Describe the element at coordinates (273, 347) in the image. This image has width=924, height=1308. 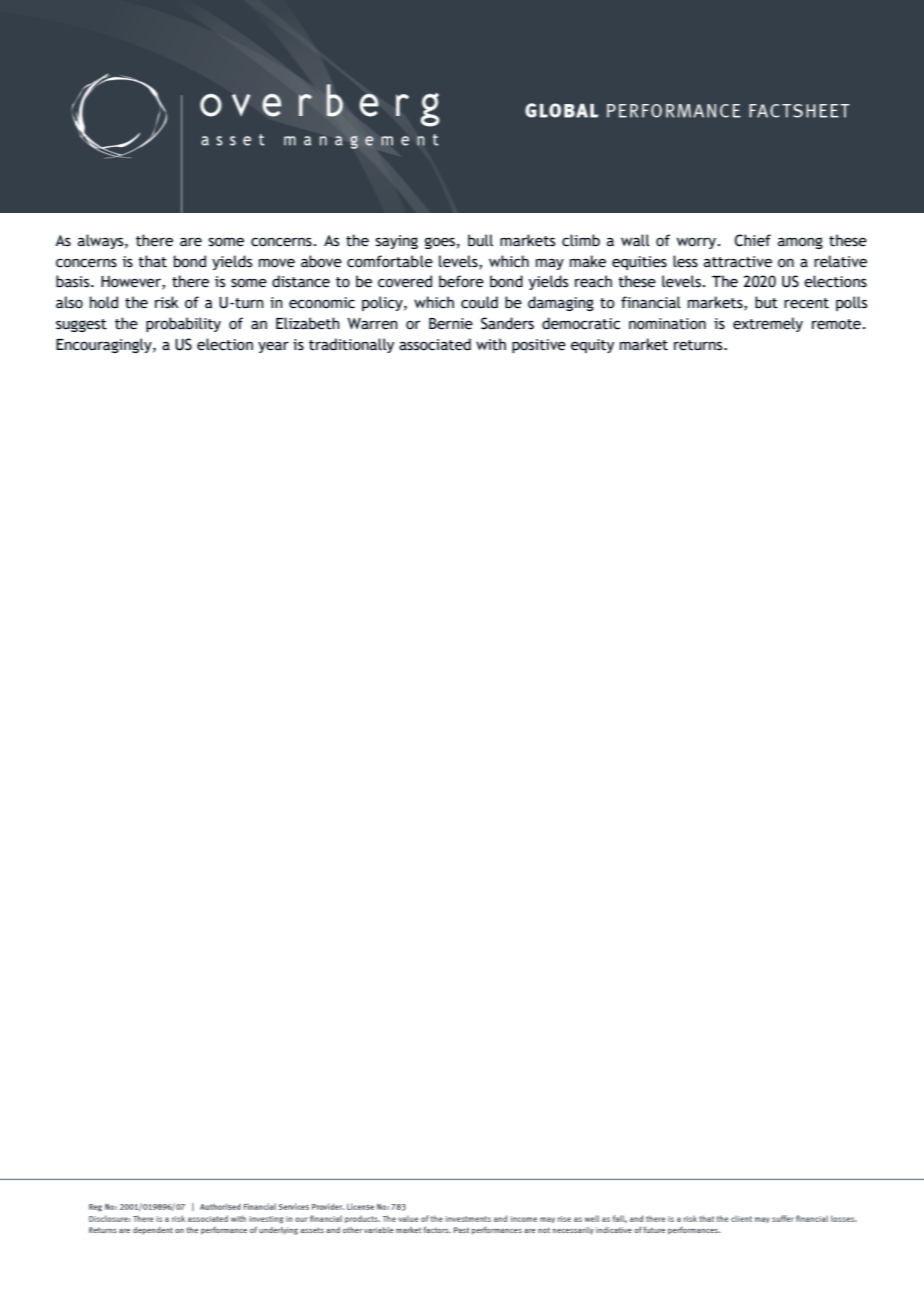
I see `year` at that location.
